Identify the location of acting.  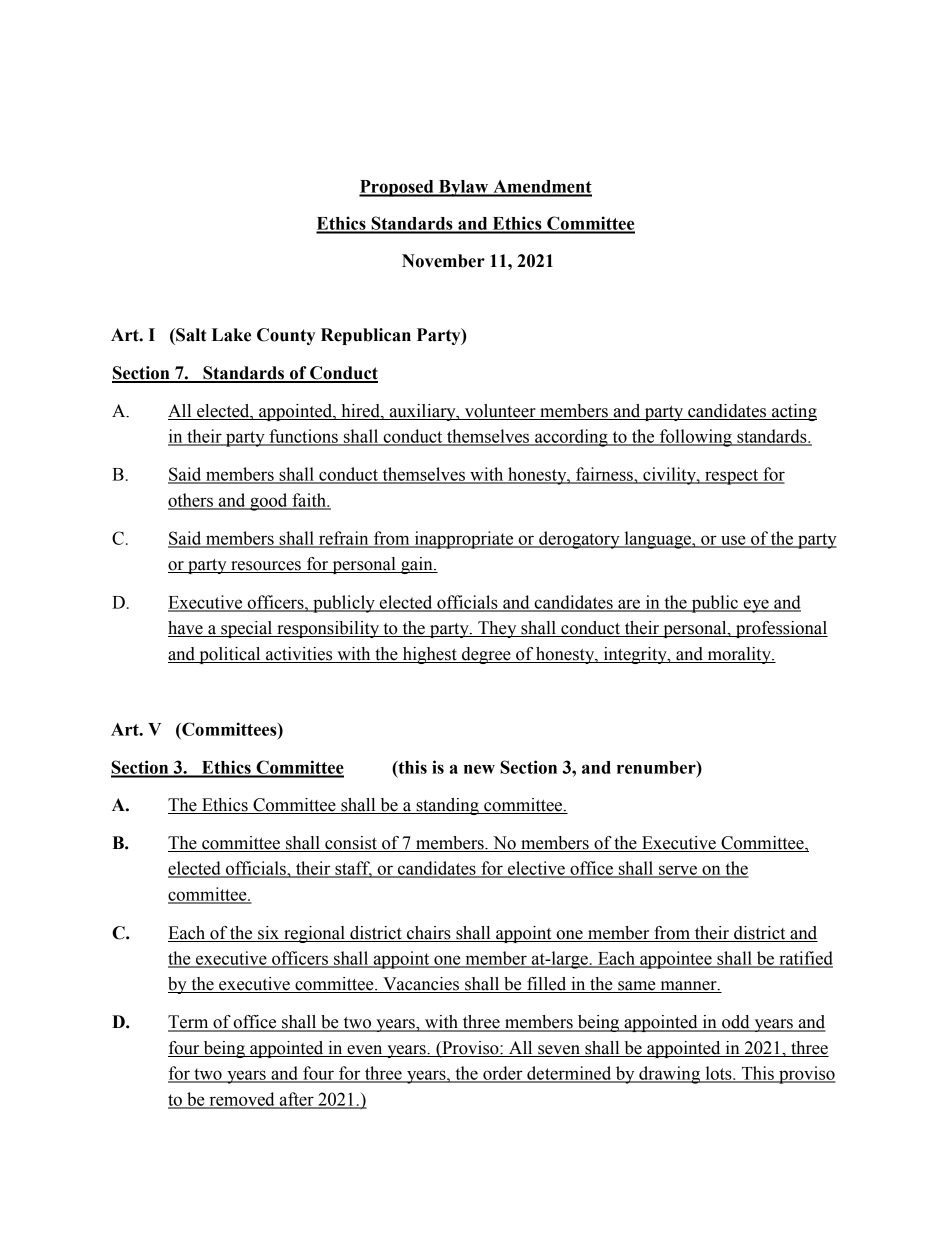
(793, 412).
